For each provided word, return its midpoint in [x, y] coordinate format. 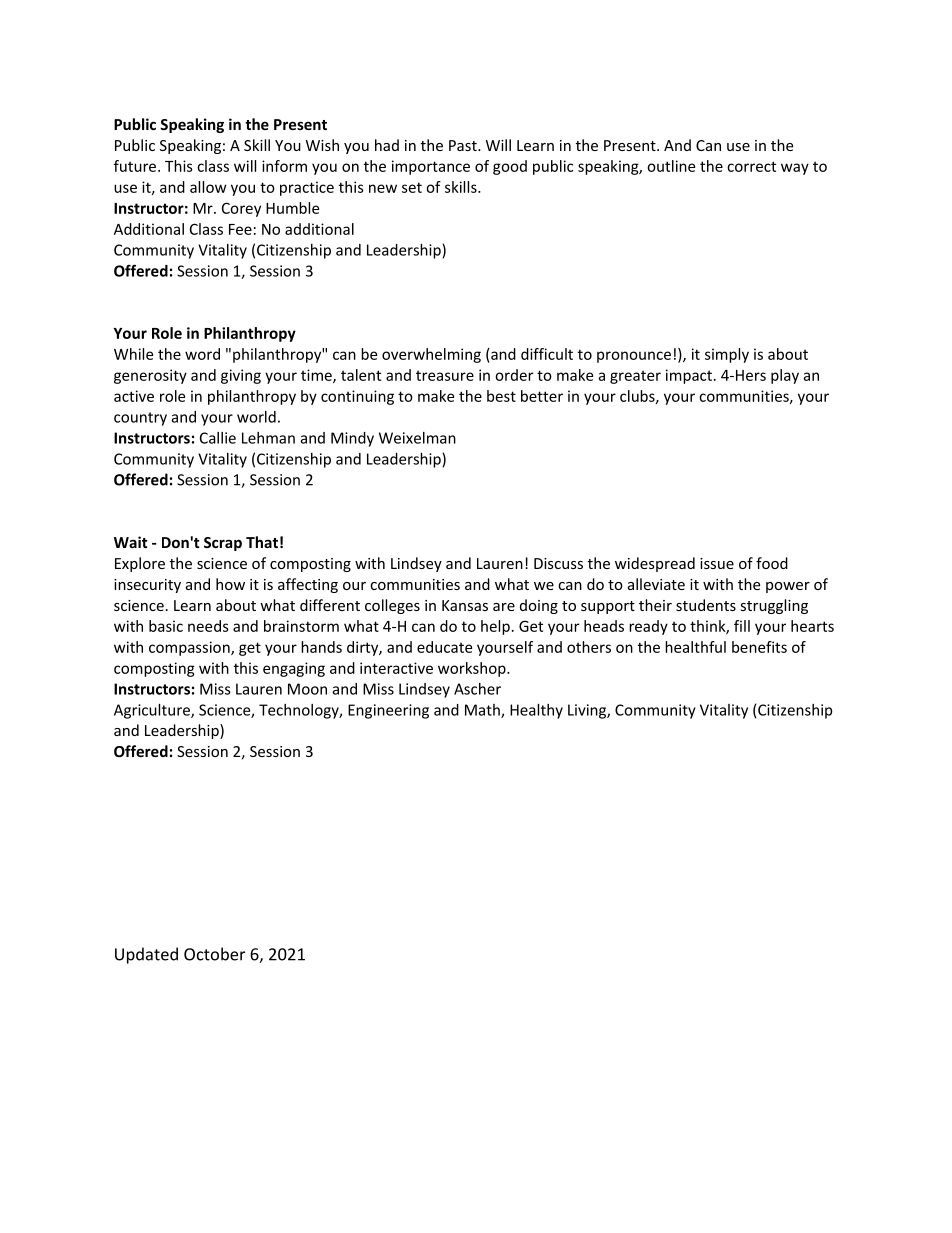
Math [483, 711]
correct [751, 166]
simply [727, 355]
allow [208, 187]
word [202, 354]
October [214, 954]
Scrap [223, 544]
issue [717, 563]
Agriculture [153, 711]
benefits [759, 647]
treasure [445, 376]
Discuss [558, 563]
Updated [146, 955]
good [510, 167]
